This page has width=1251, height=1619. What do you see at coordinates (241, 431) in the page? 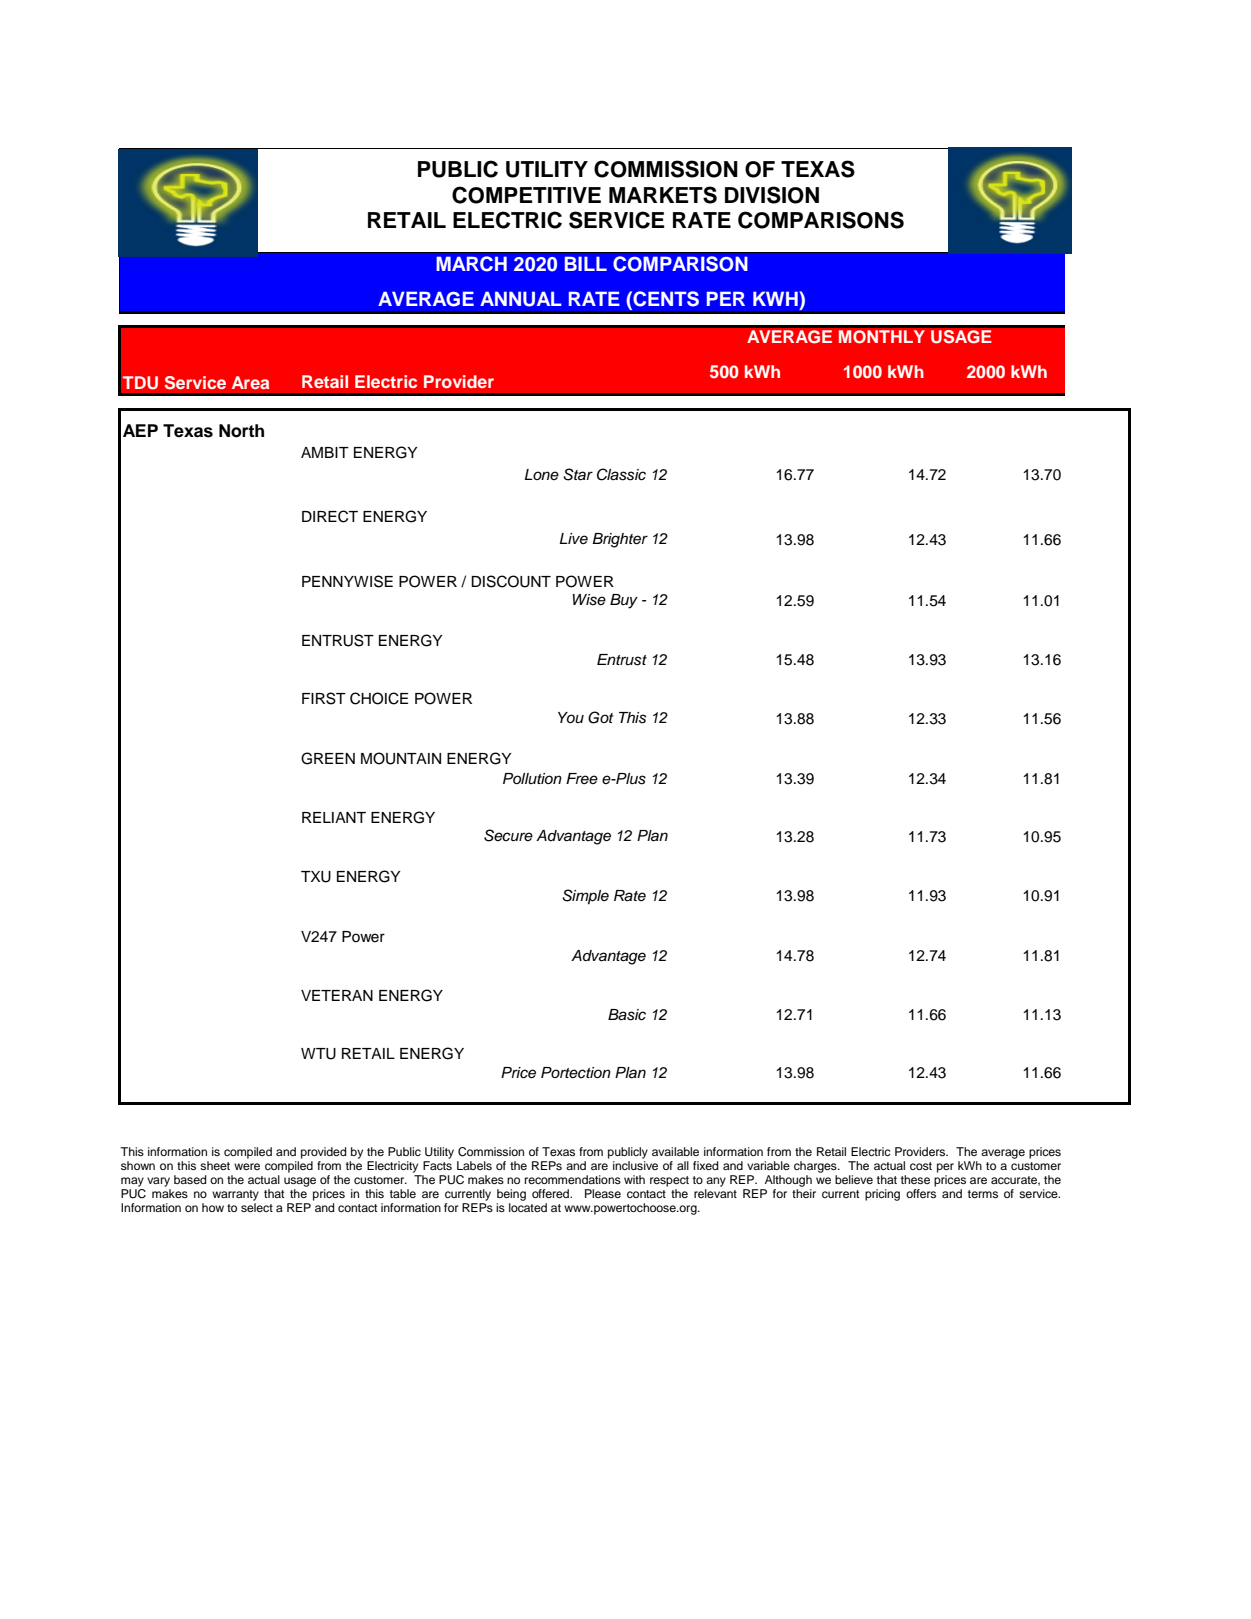
I see `North` at bounding box center [241, 431].
